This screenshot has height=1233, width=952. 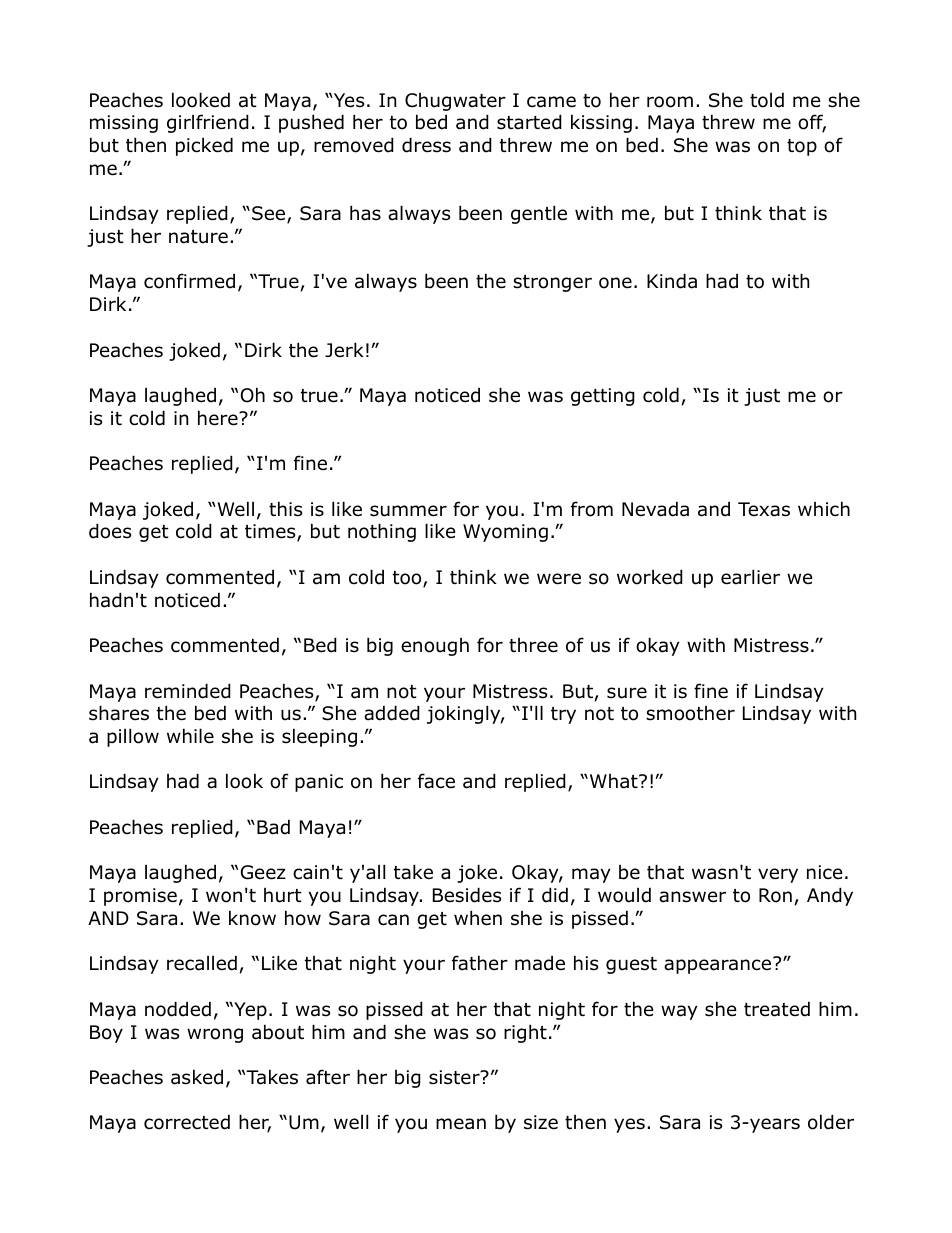 What do you see at coordinates (188, 691) in the screenshot?
I see `reminded` at bounding box center [188, 691].
